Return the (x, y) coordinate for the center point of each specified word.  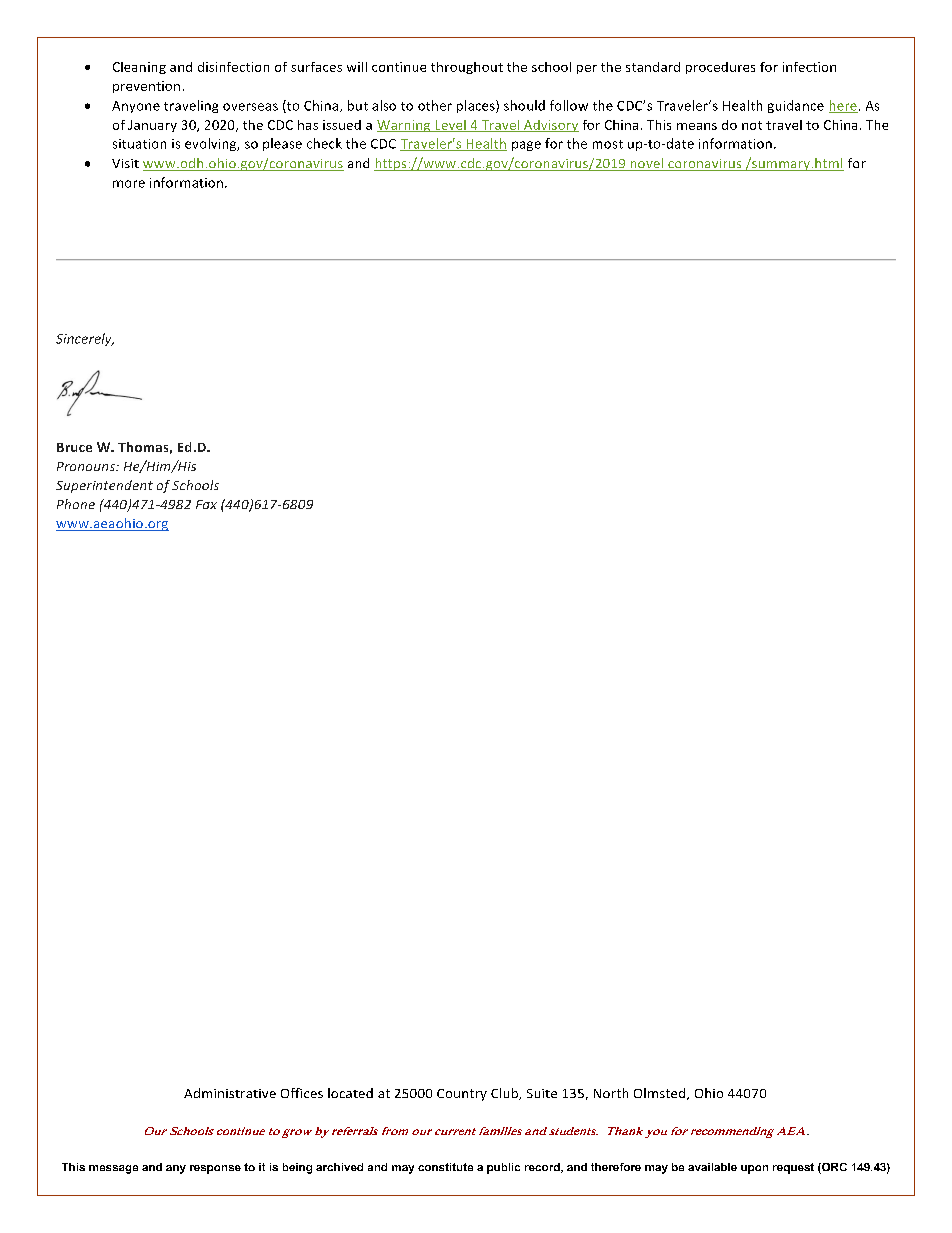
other (435, 105)
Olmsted (661, 1094)
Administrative (230, 1093)
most (608, 144)
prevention (146, 87)
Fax (206, 504)
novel (647, 164)
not (752, 125)
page (526, 146)
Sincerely (85, 339)
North (611, 1093)
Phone (76, 504)
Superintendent (104, 486)
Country (462, 1095)
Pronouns (87, 466)
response (215, 1169)
